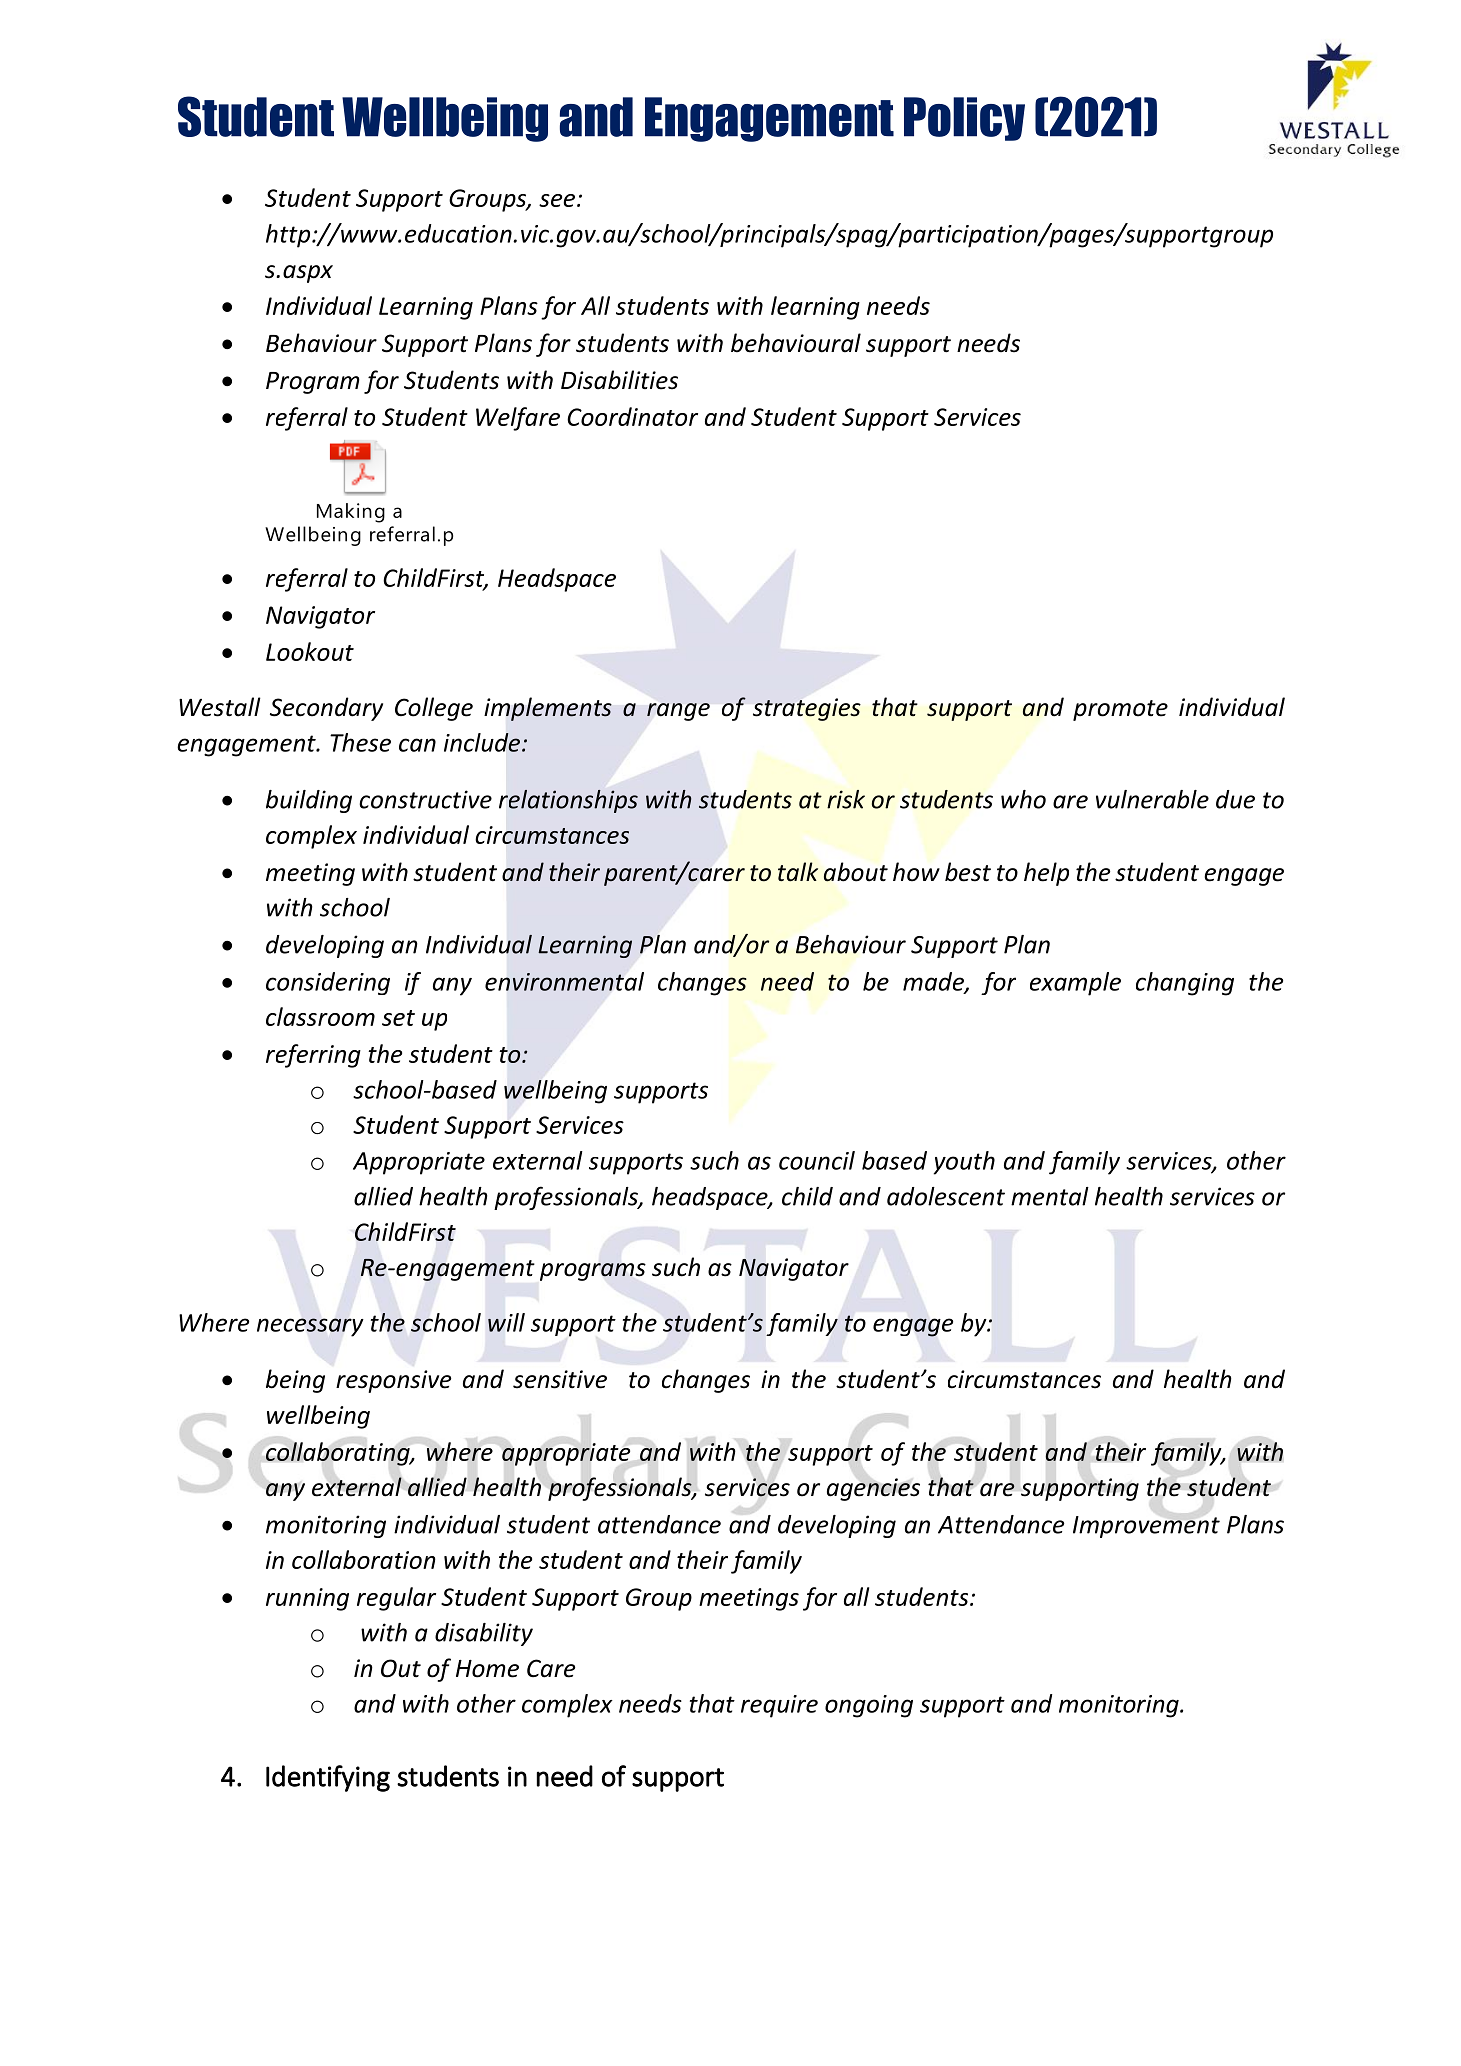 The image size is (1461, 2066). What do you see at coordinates (1146, 1527) in the document?
I see `Improvement` at bounding box center [1146, 1527].
